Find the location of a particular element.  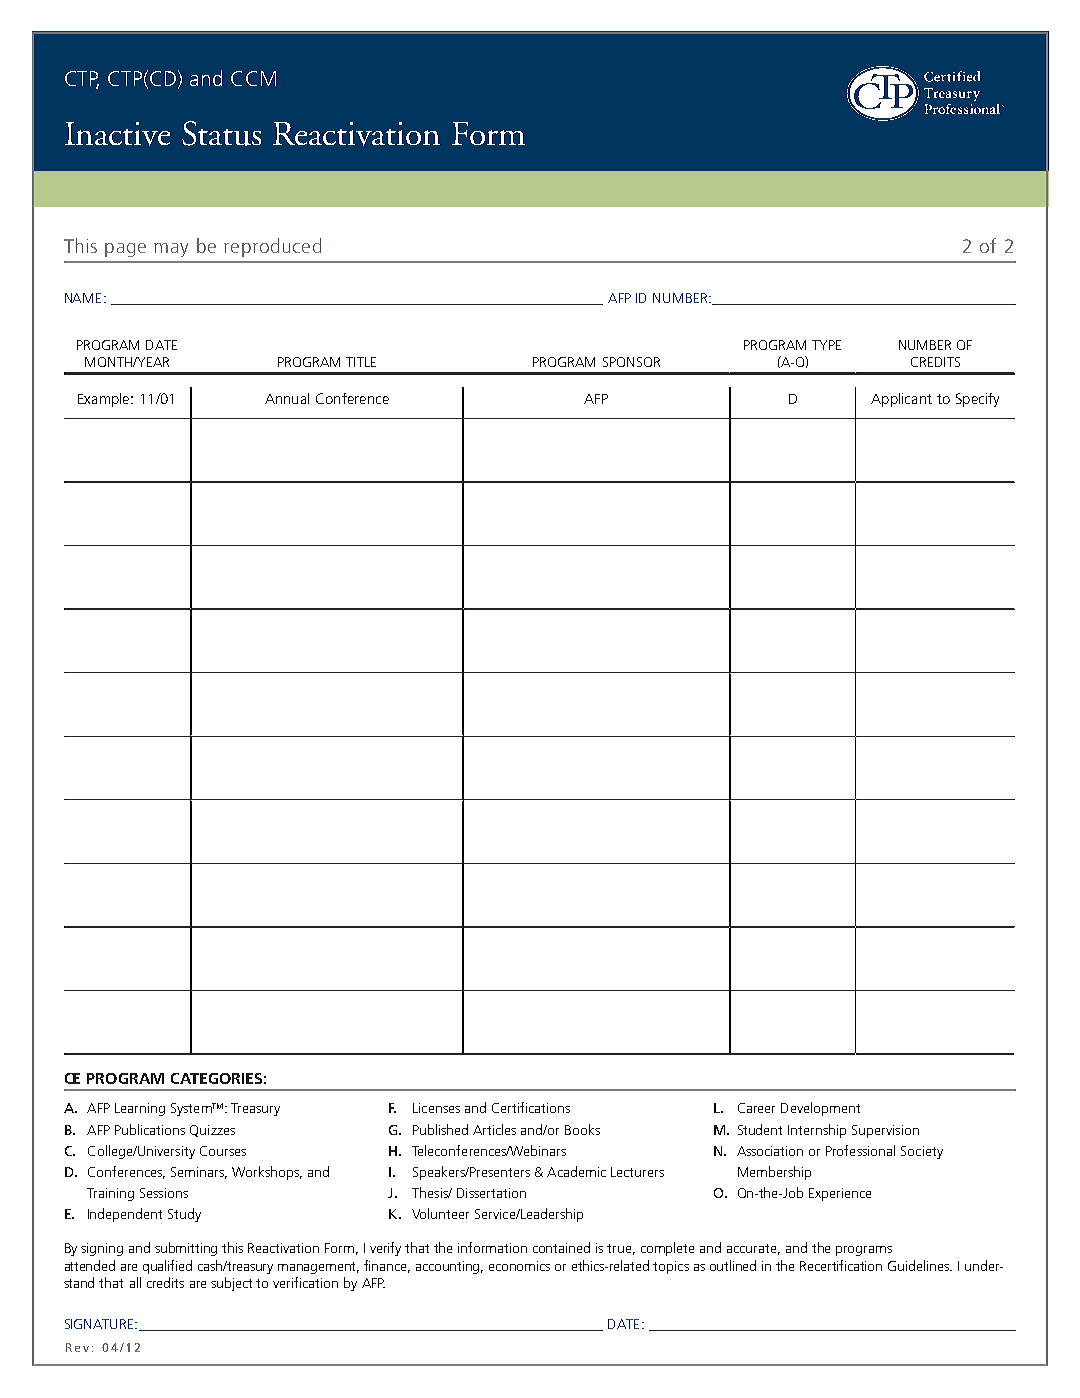

Status is located at coordinates (221, 133).
